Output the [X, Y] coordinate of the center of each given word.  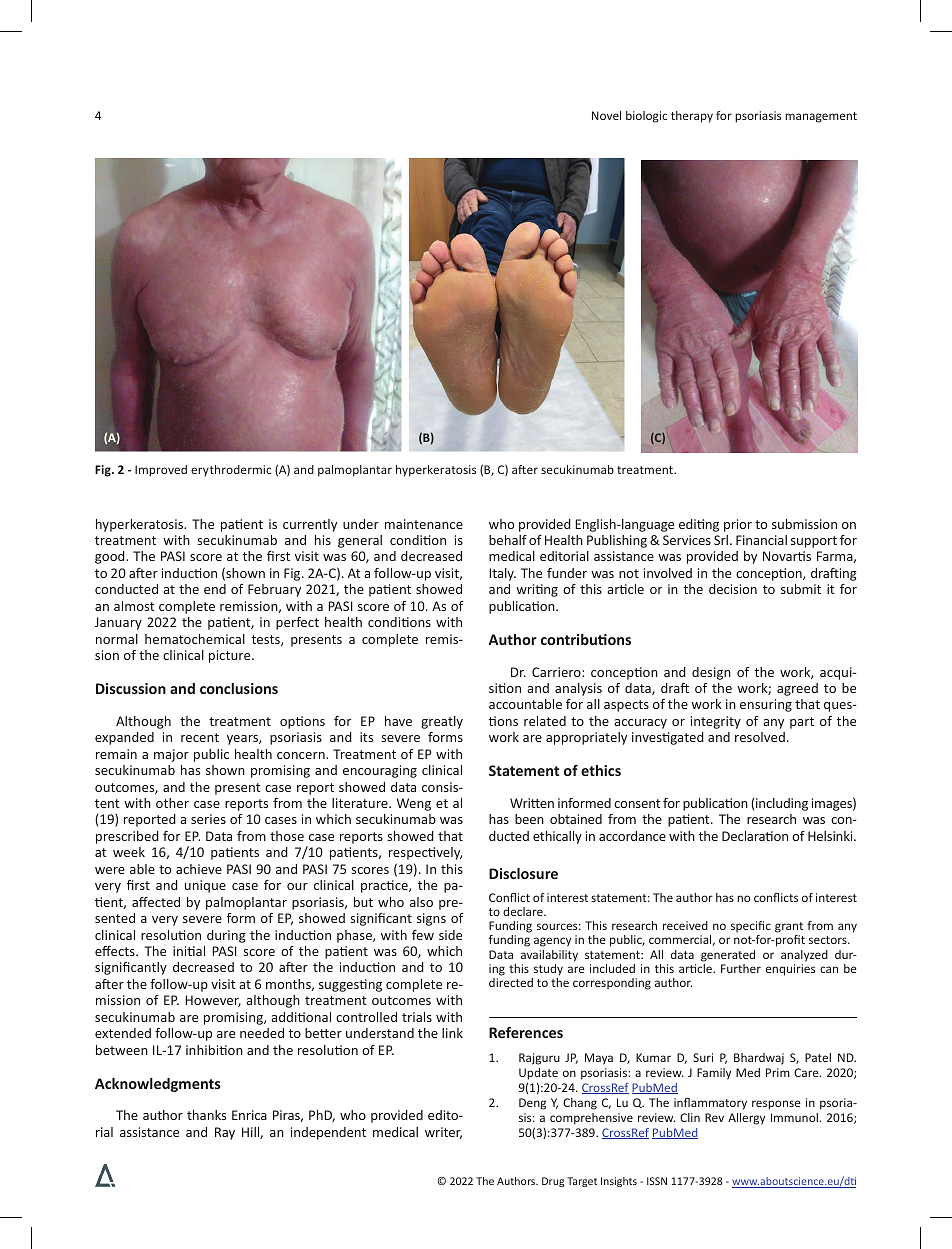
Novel [606, 115]
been [529, 819]
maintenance [424, 524]
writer [443, 1133]
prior [738, 525]
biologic [646, 117]
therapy [692, 117]
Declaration [755, 836]
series [208, 819]
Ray [225, 1133]
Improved [161, 471]
